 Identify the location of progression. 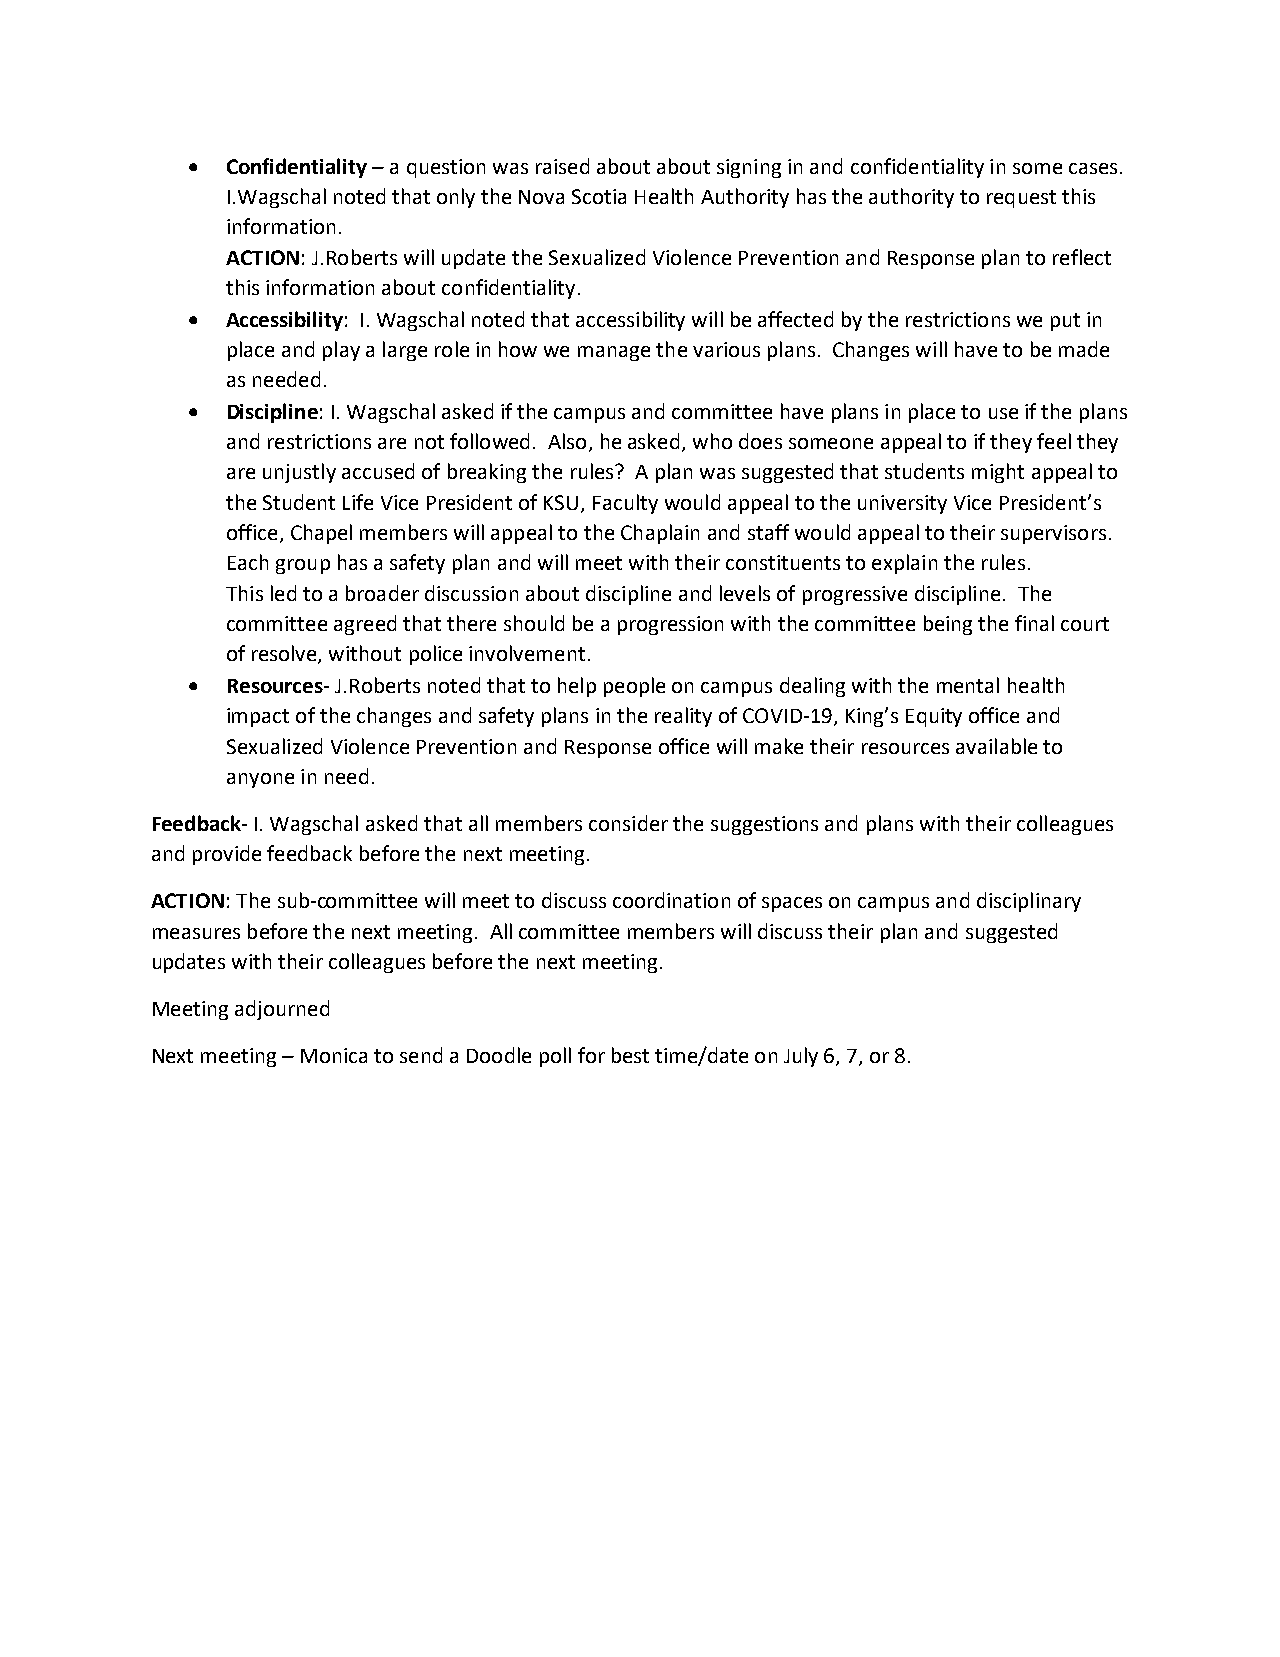
(670, 625).
